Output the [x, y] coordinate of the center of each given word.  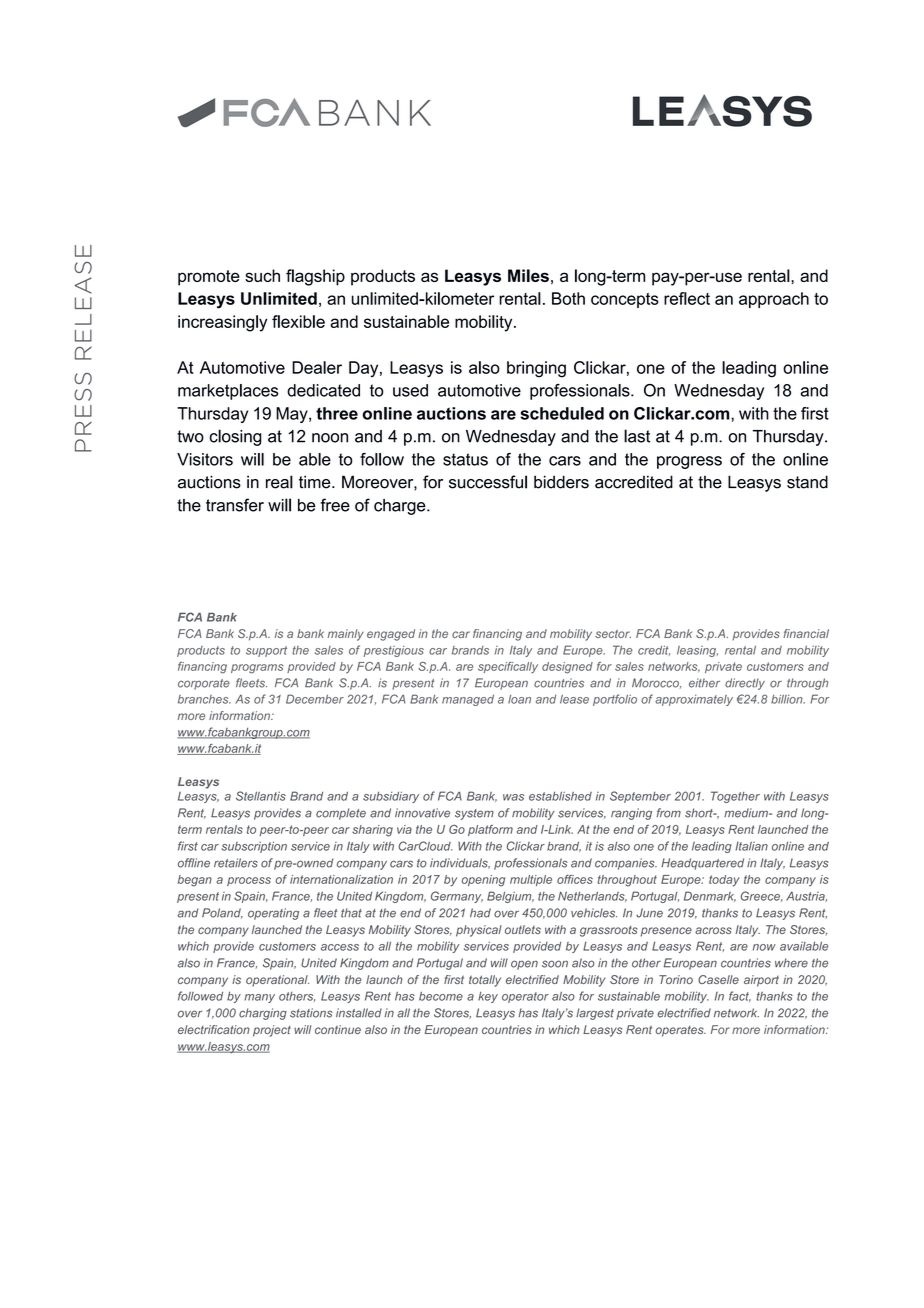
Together [735, 797]
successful [488, 482]
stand [807, 482]
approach [774, 300]
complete [341, 814]
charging [263, 1014]
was [513, 797]
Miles [528, 275]
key [488, 997]
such [262, 275]
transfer [235, 505]
